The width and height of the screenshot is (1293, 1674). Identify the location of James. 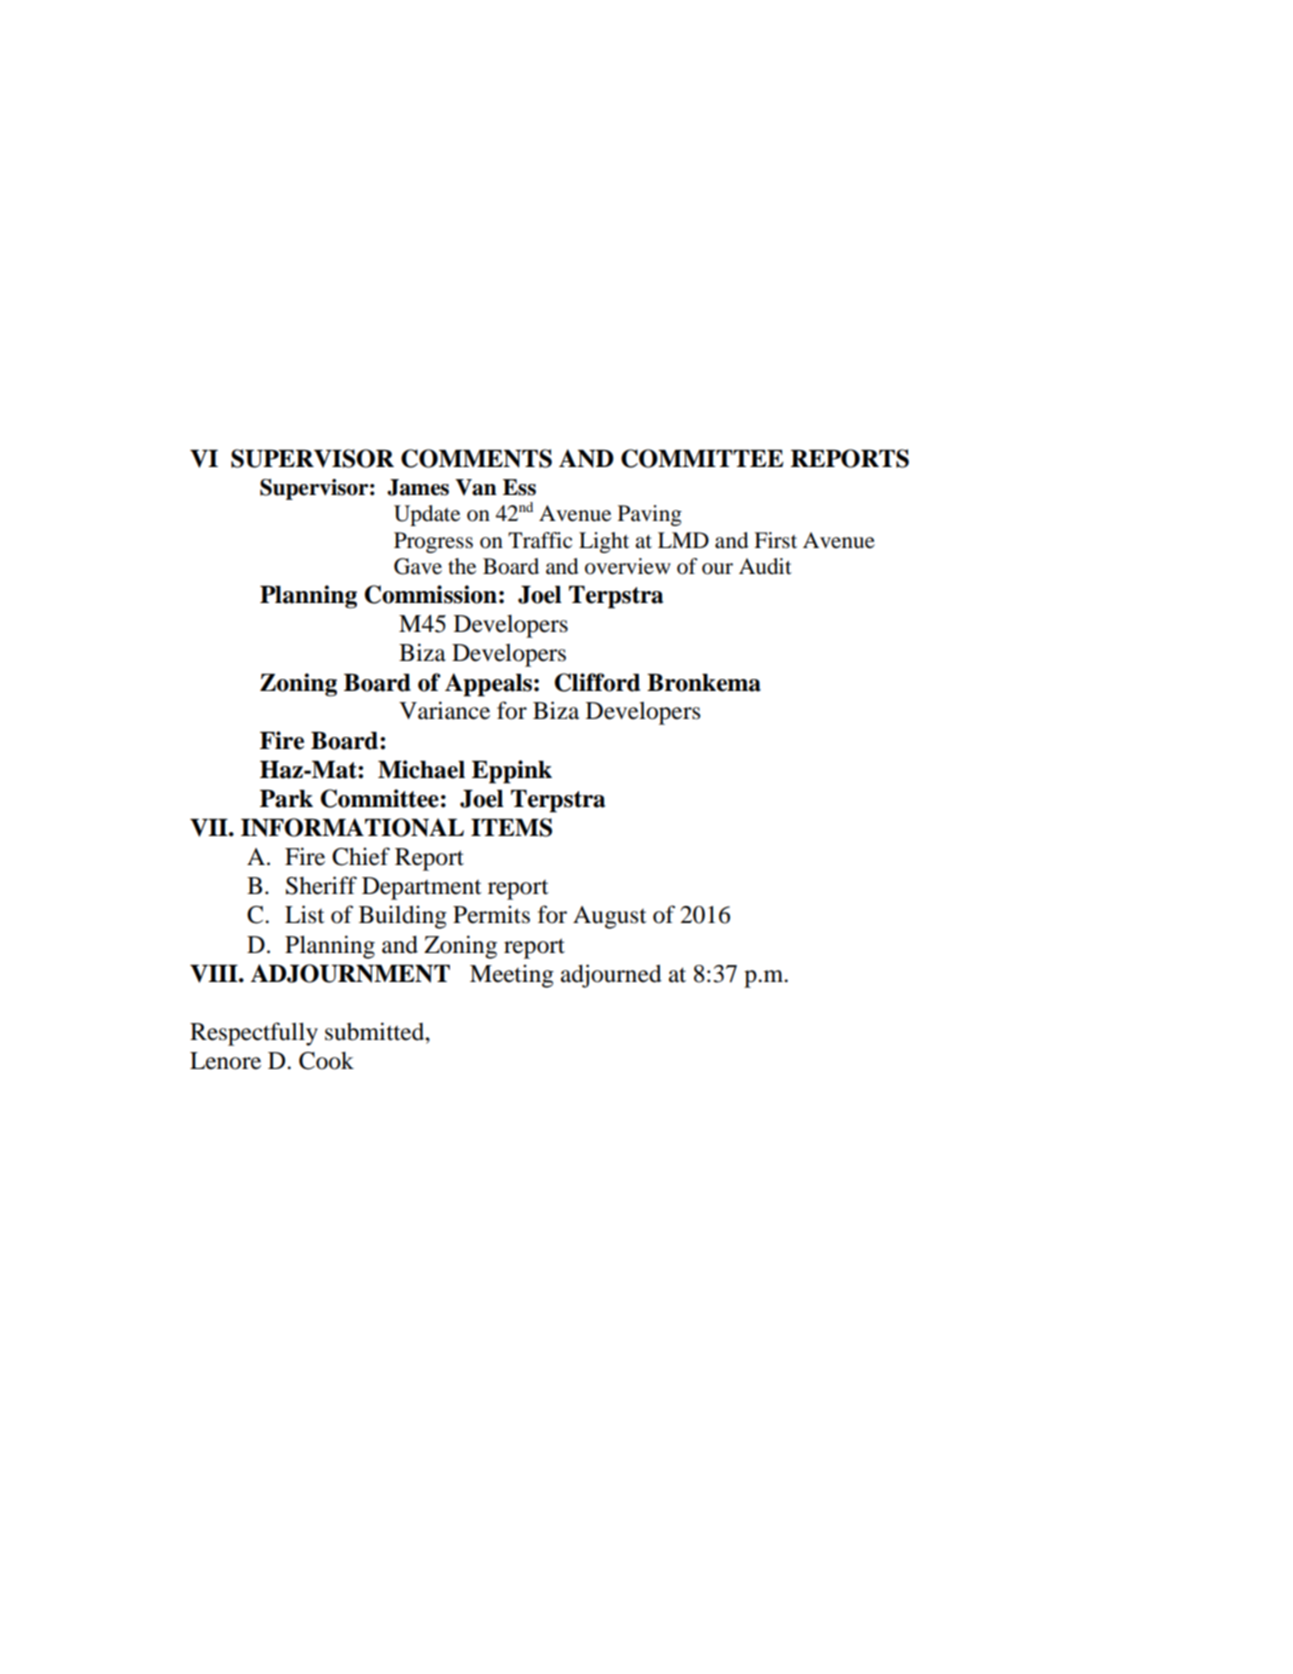
(418, 487).
